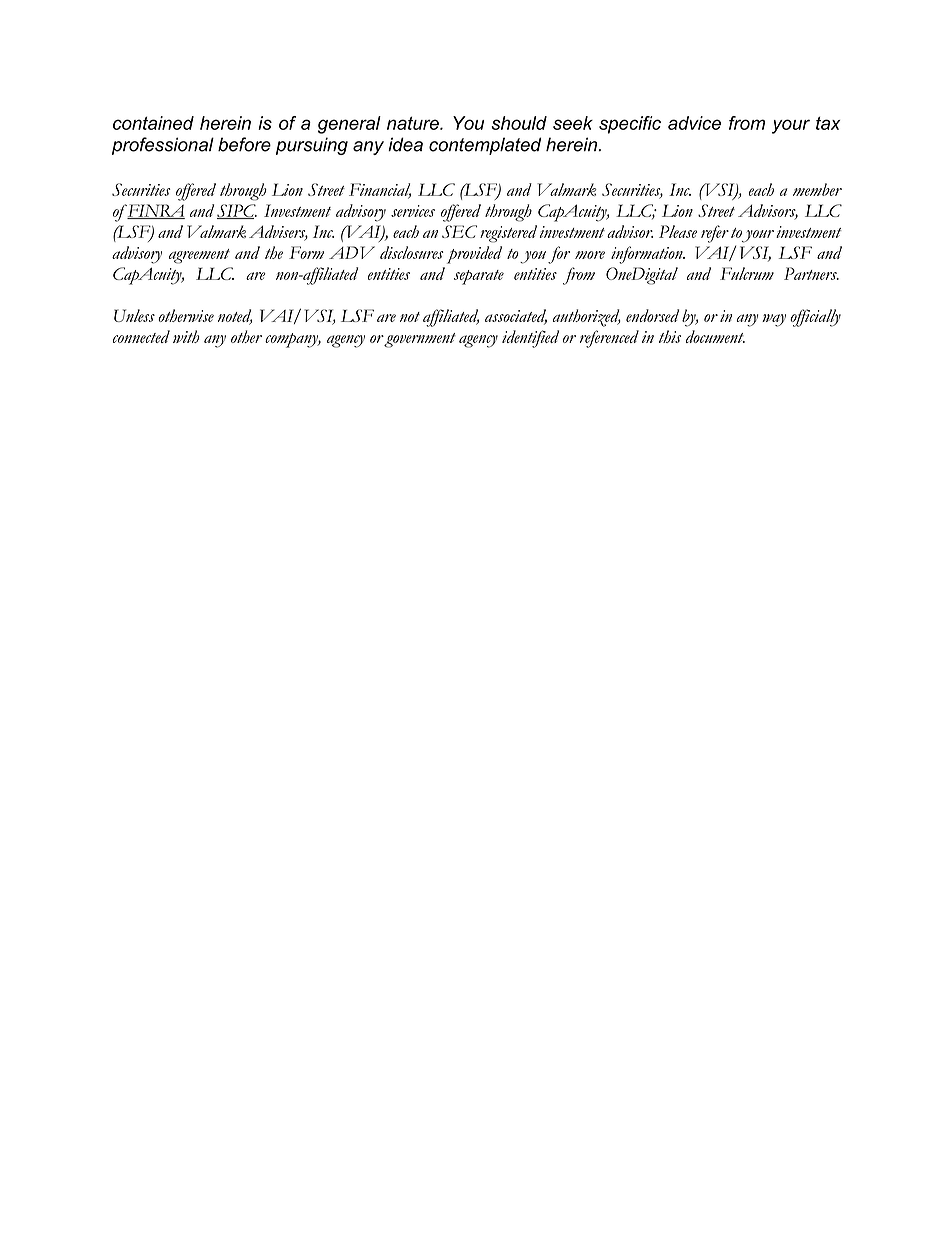 The width and height of the screenshot is (952, 1233). I want to click on with, so click(186, 336).
